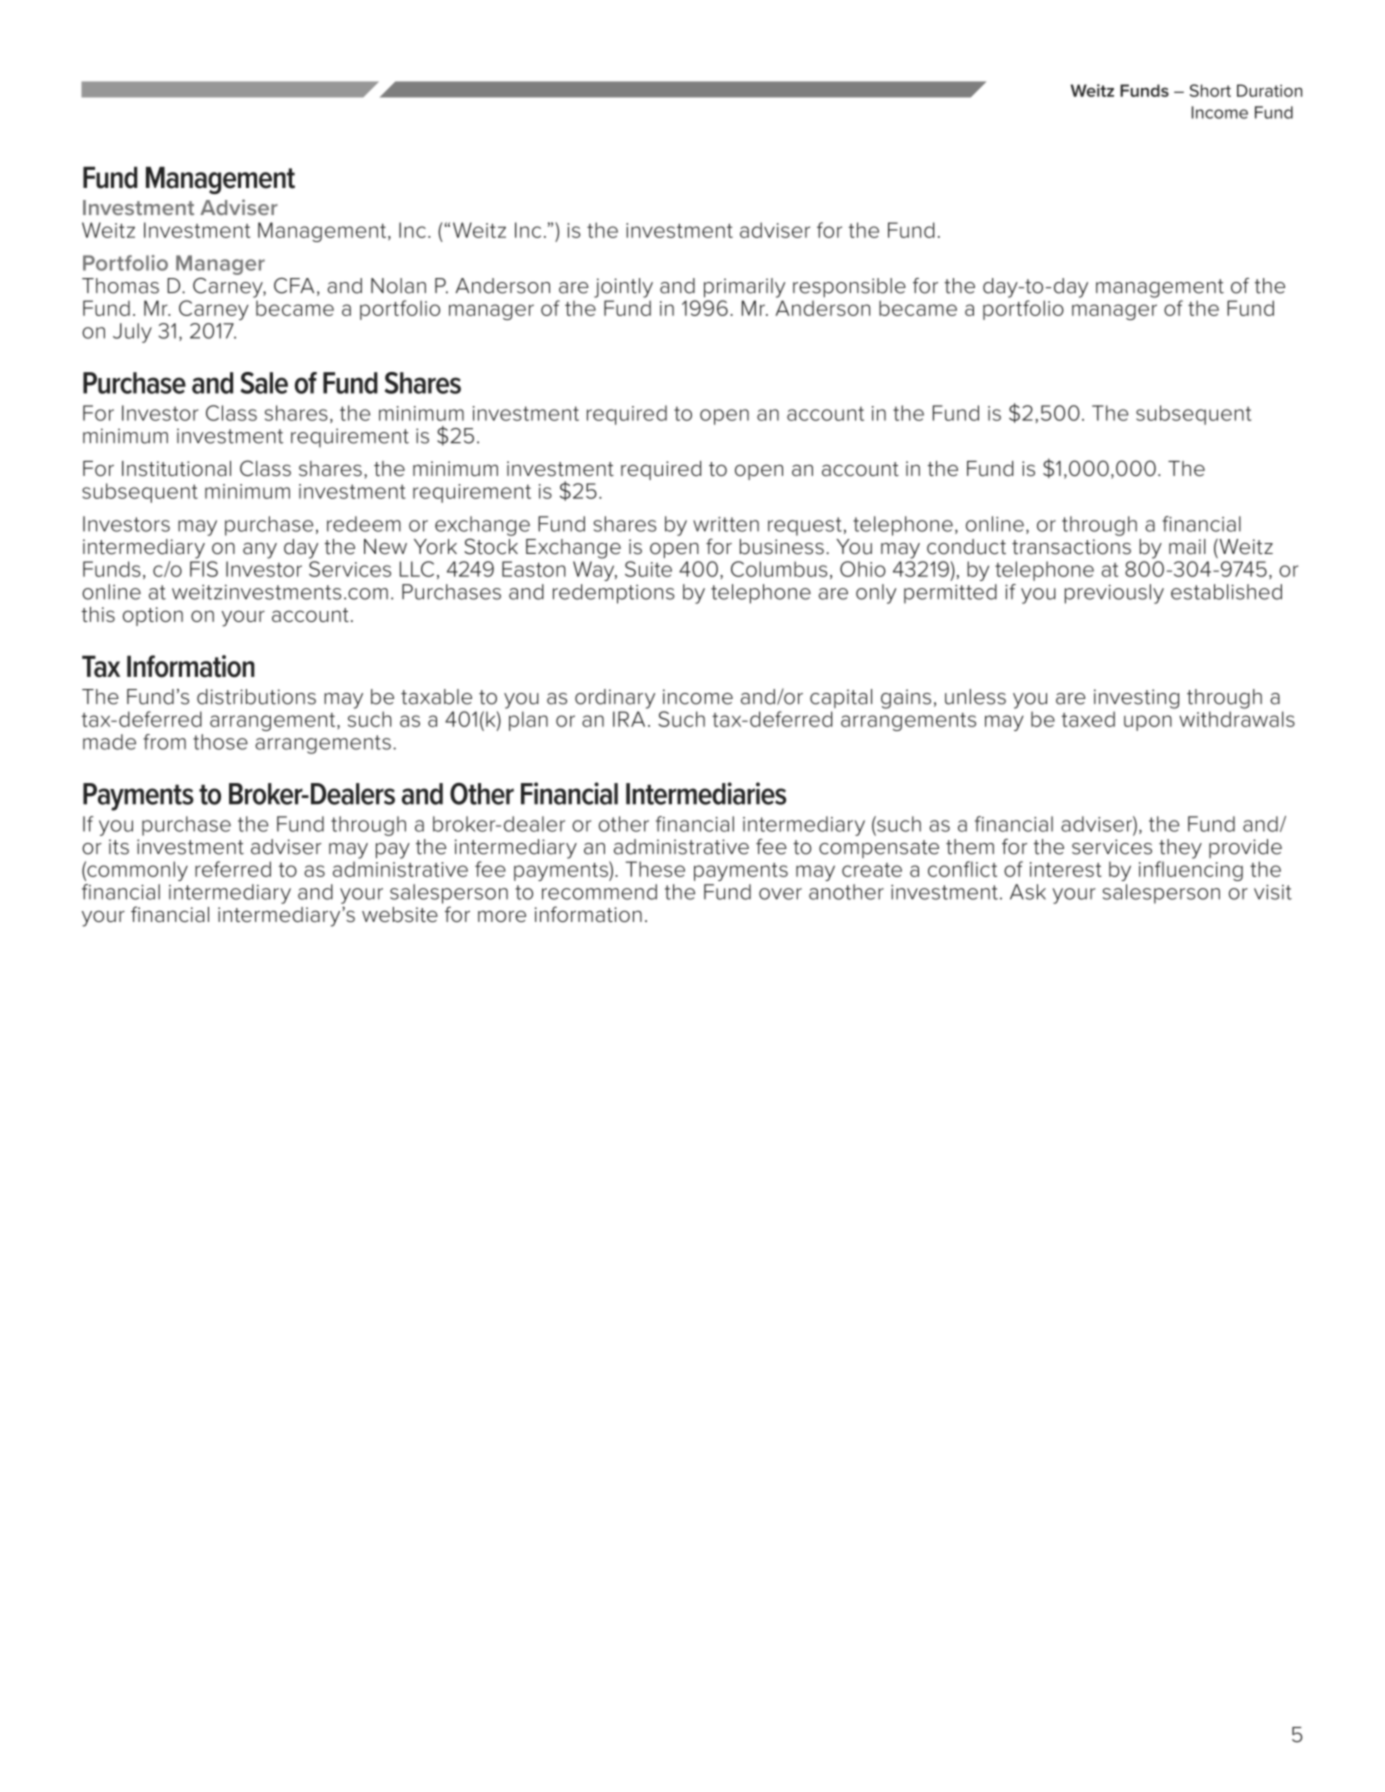 Image resolution: width=1385 pixels, height=1792 pixels. What do you see at coordinates (176, 468) in the document?
I see `Institutional` at bounding box center [176, 468].
